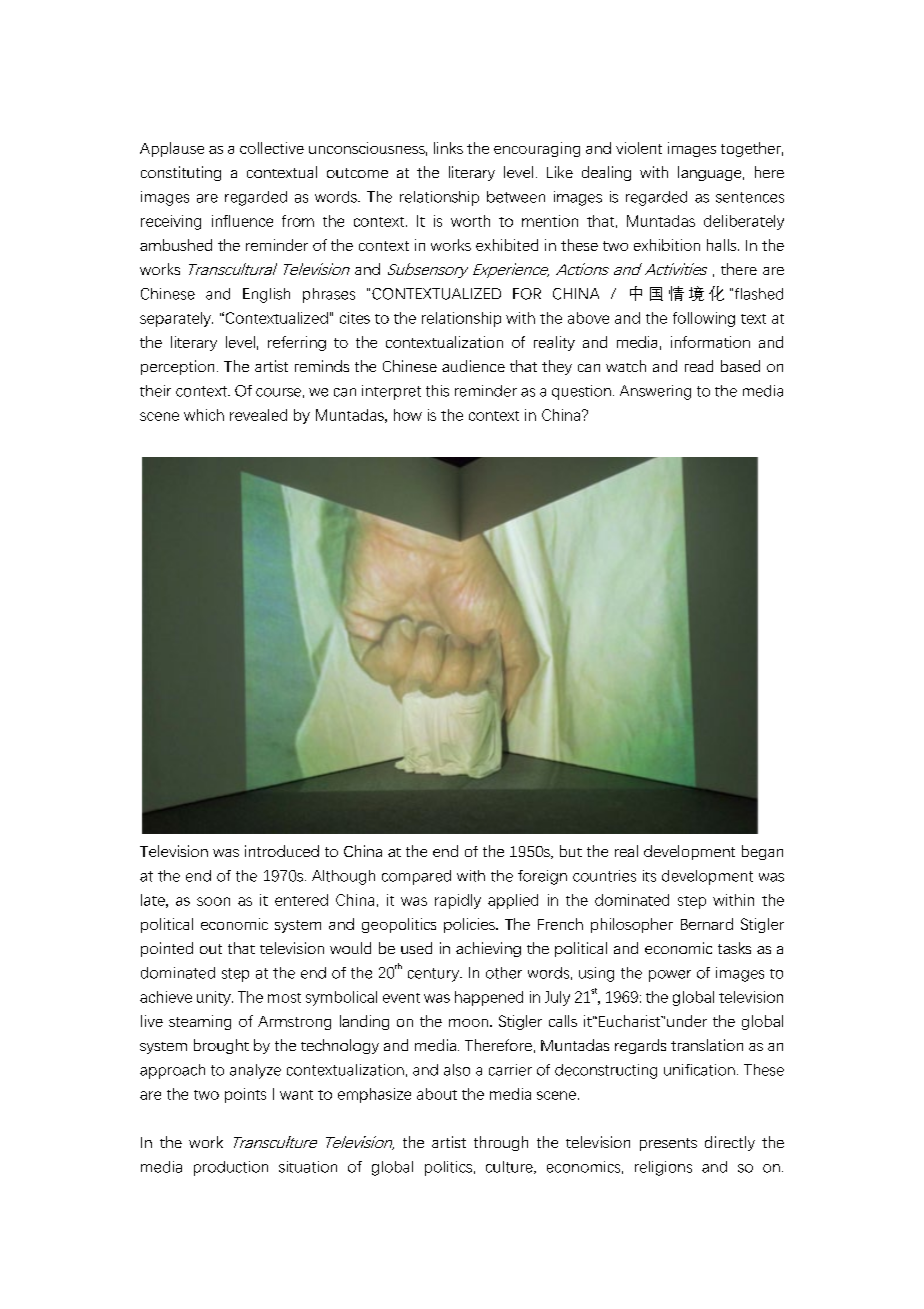  I want to click on language, so click(711, 173).
